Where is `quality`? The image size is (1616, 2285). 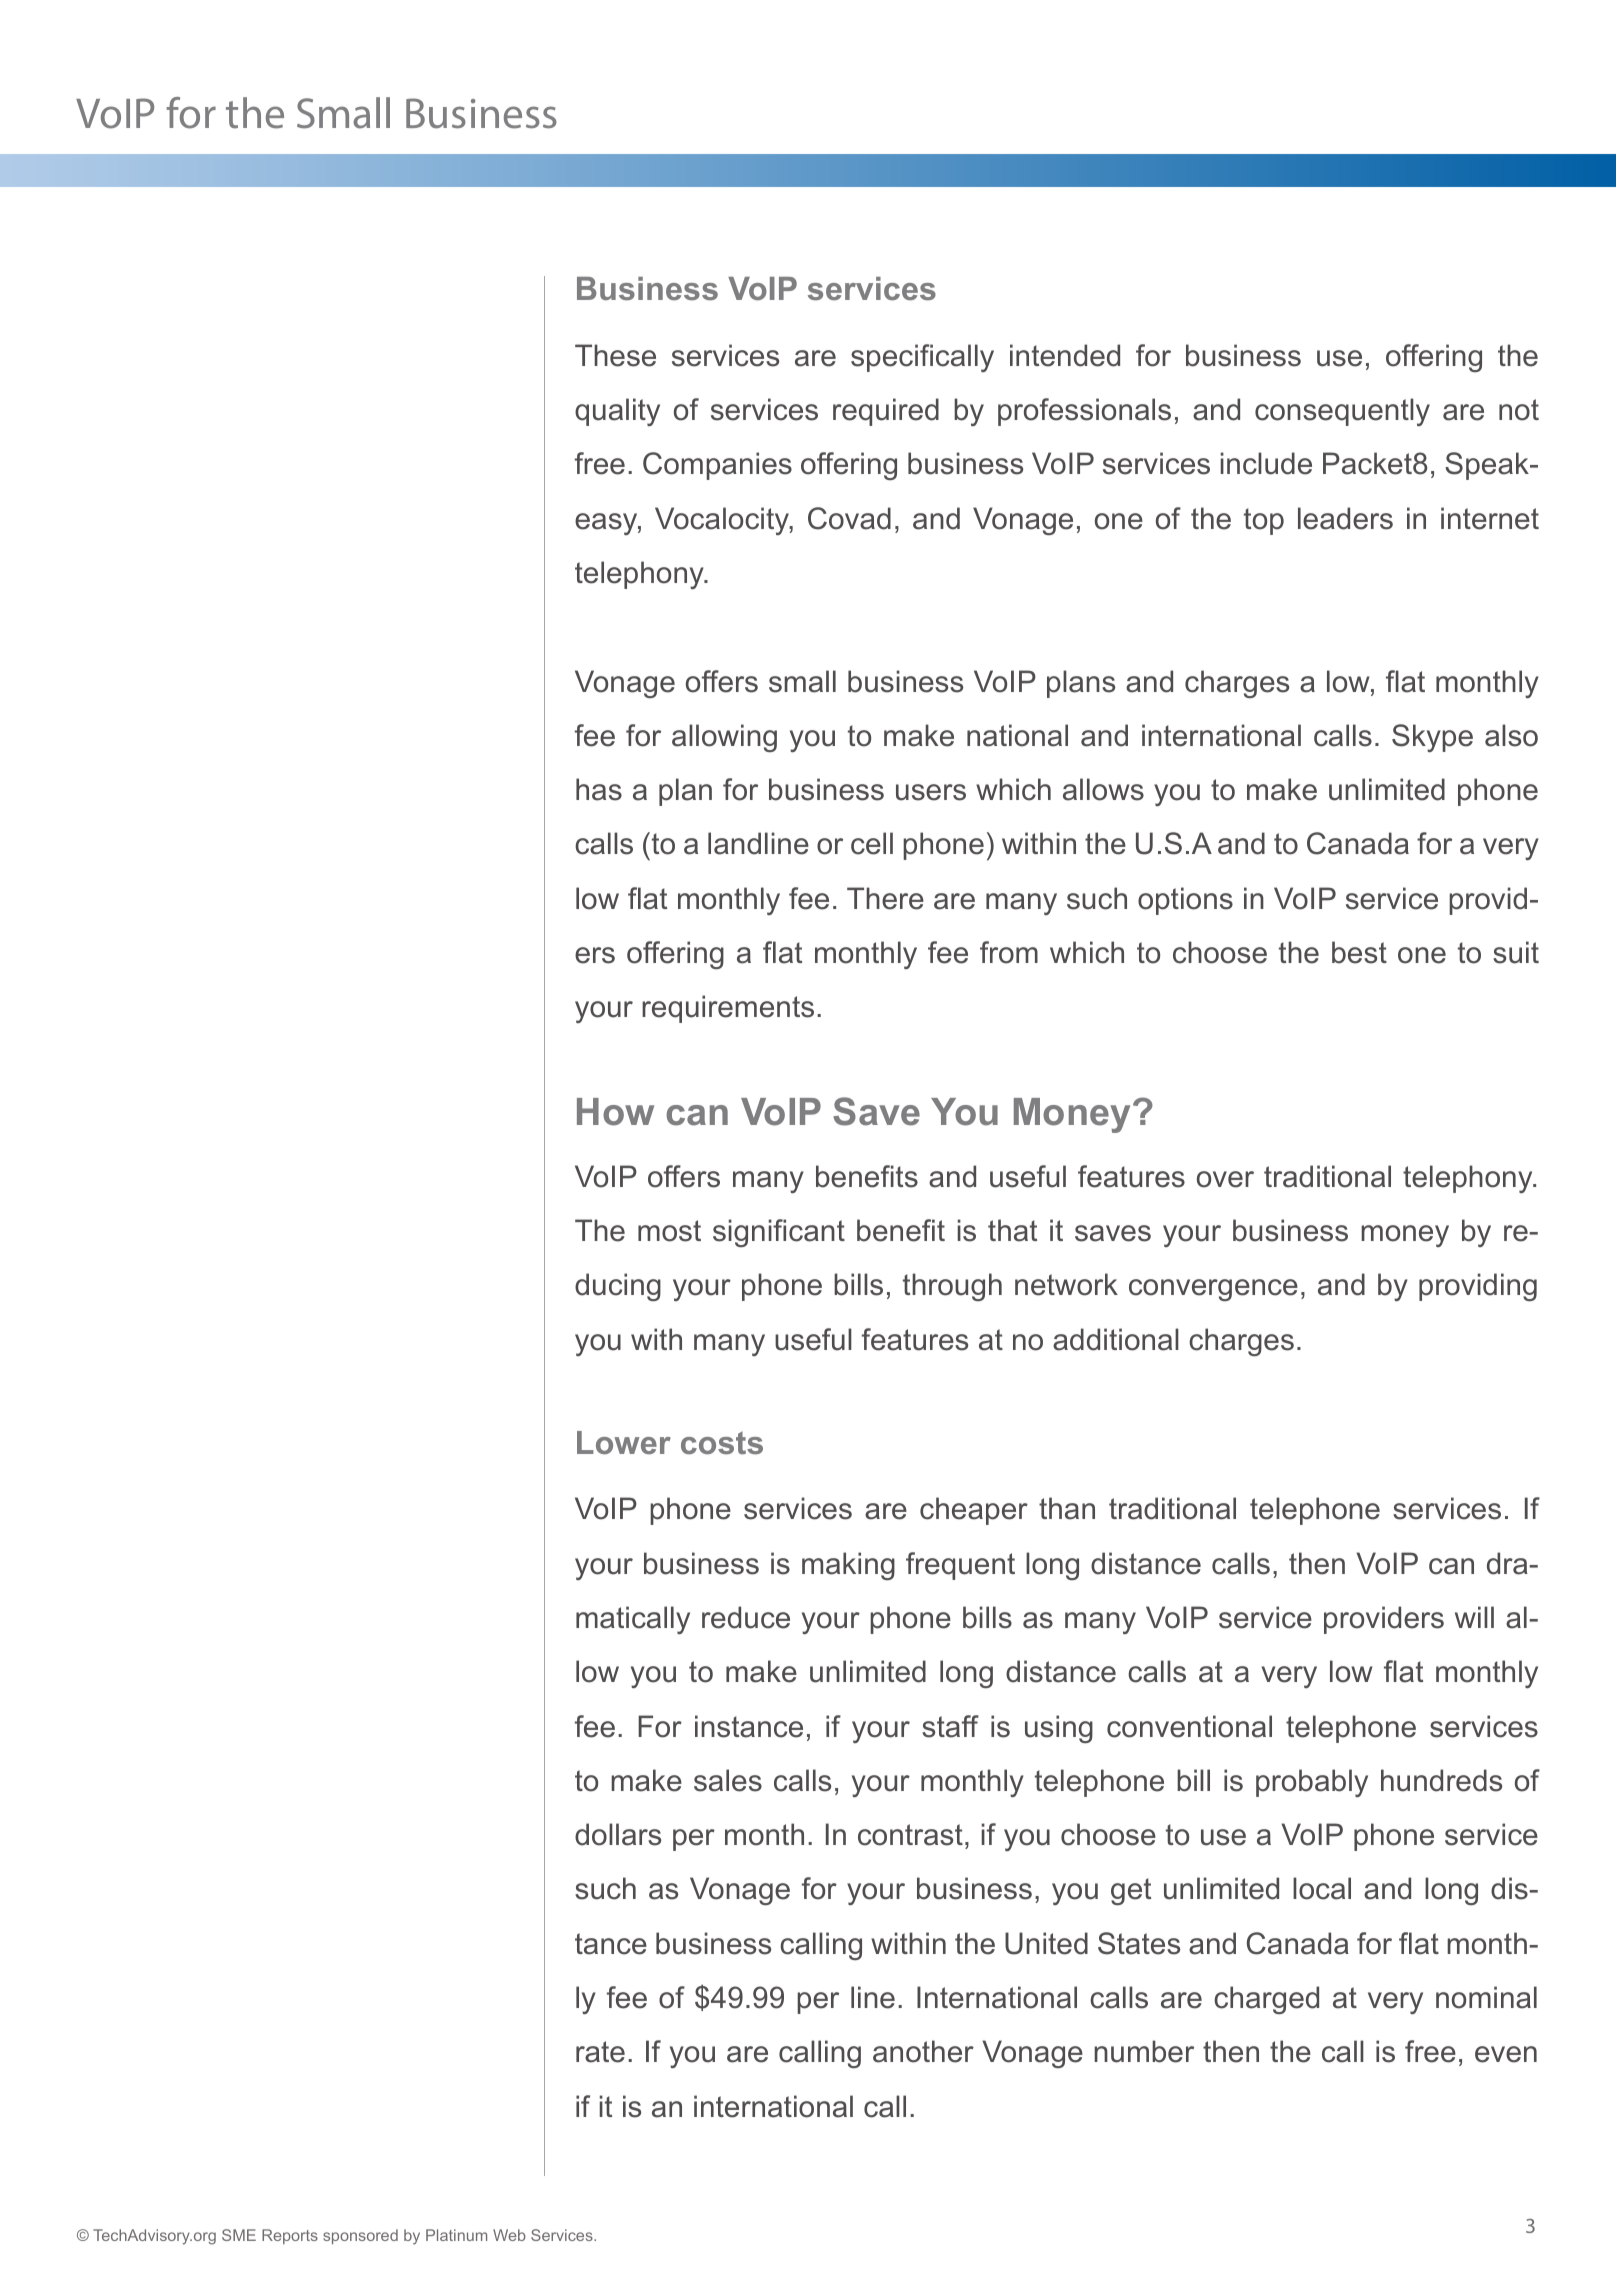 quality is located at coordinates (617, 412).
